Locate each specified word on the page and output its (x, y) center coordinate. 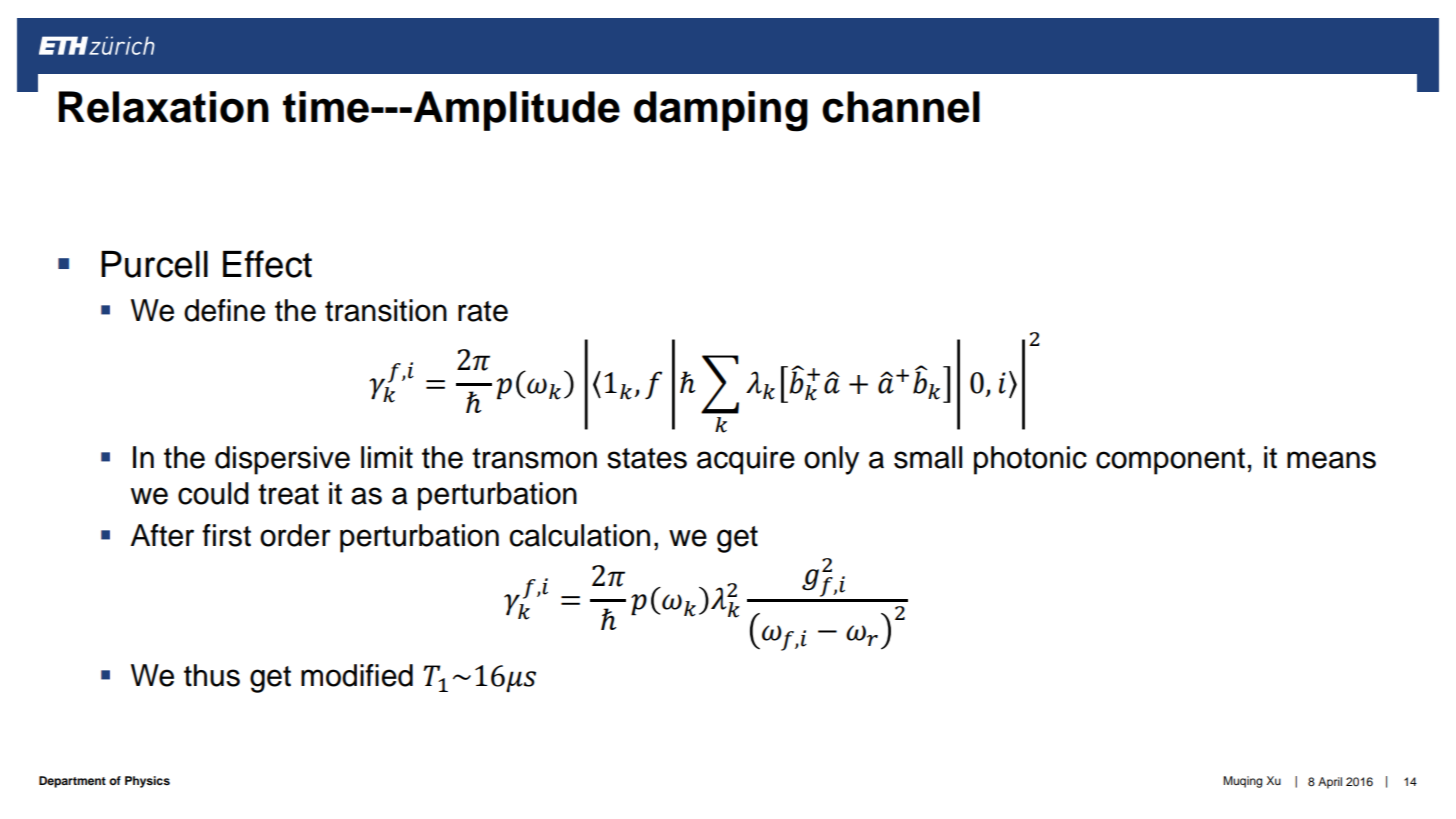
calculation (579, 535)
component (1170, 461)
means (1331, 460)
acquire (746, 460)
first (226, 535)
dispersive (282, 460)
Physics (147, 782)
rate (483, 311)
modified (357, 675)
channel (901, 107)
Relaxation (163, 107)
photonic (1030, 460)
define (224, 310)
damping (721, 111)
